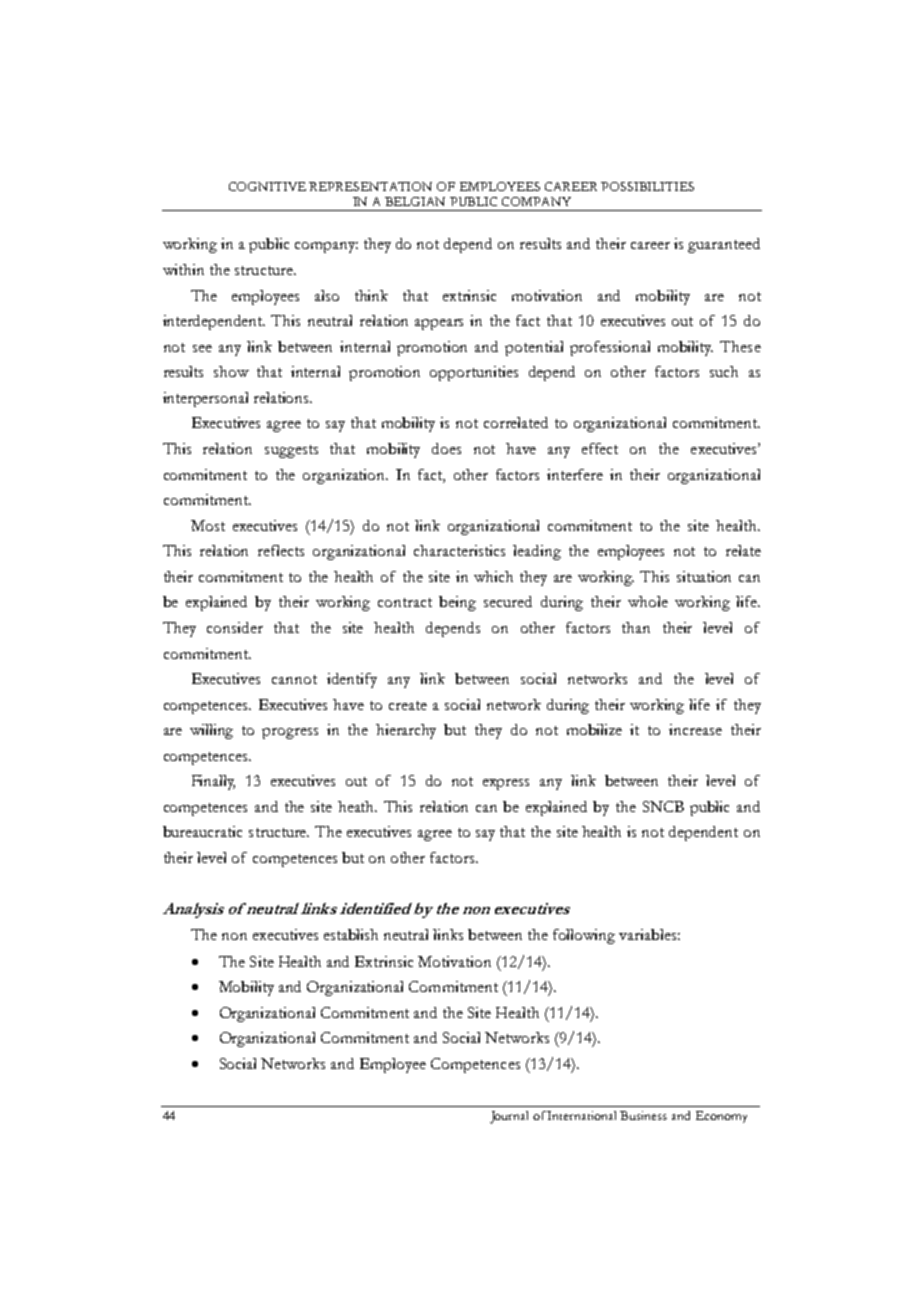 The width and height of the image is (924, 1308). I want to click on BELGIAN, so click(415, 201).
